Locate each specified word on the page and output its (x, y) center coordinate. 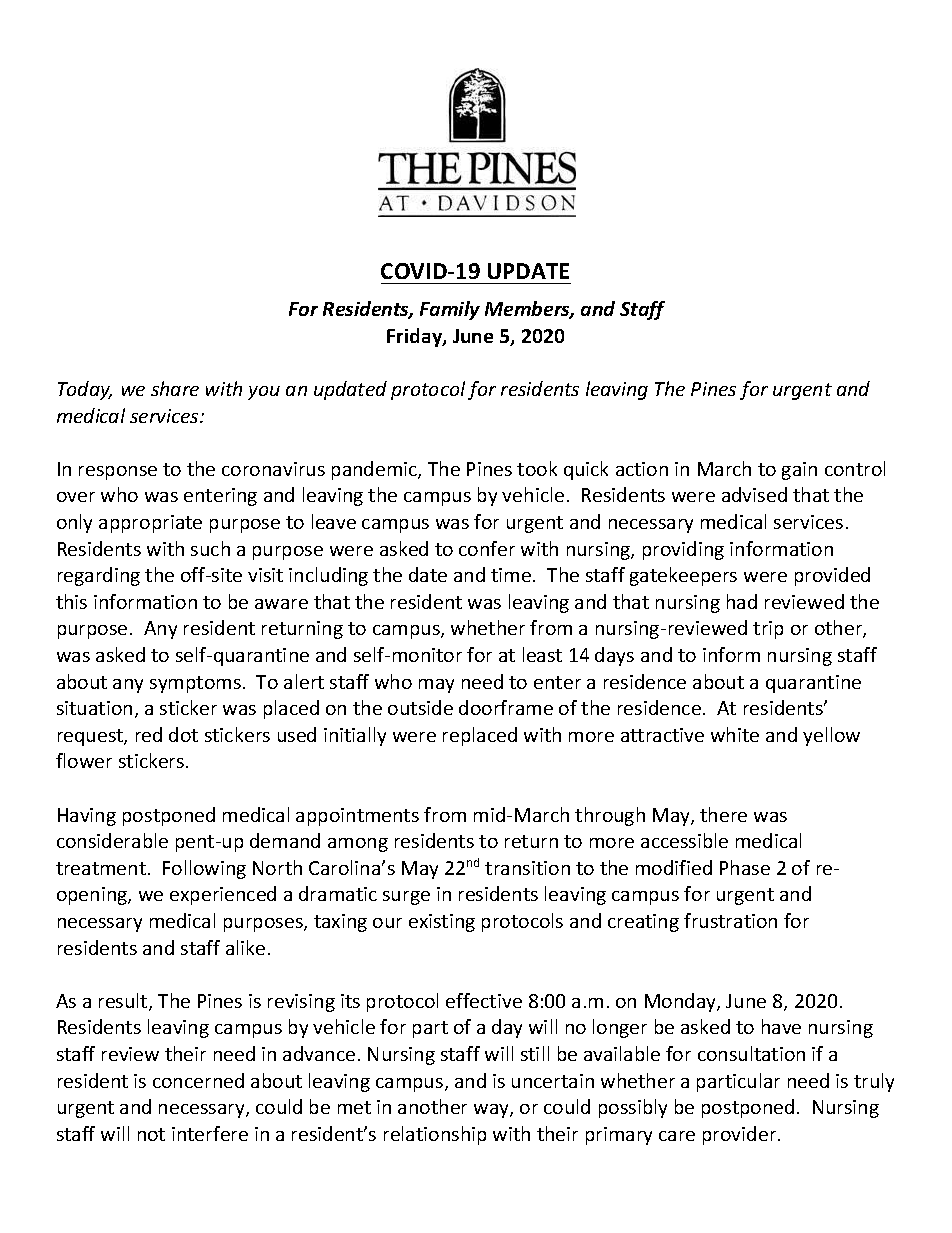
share (175, 388)
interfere (210, 1133)
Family (450, 310)
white (735, 734)
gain (799, 471)
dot (183, 734)
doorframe (506, 707)
